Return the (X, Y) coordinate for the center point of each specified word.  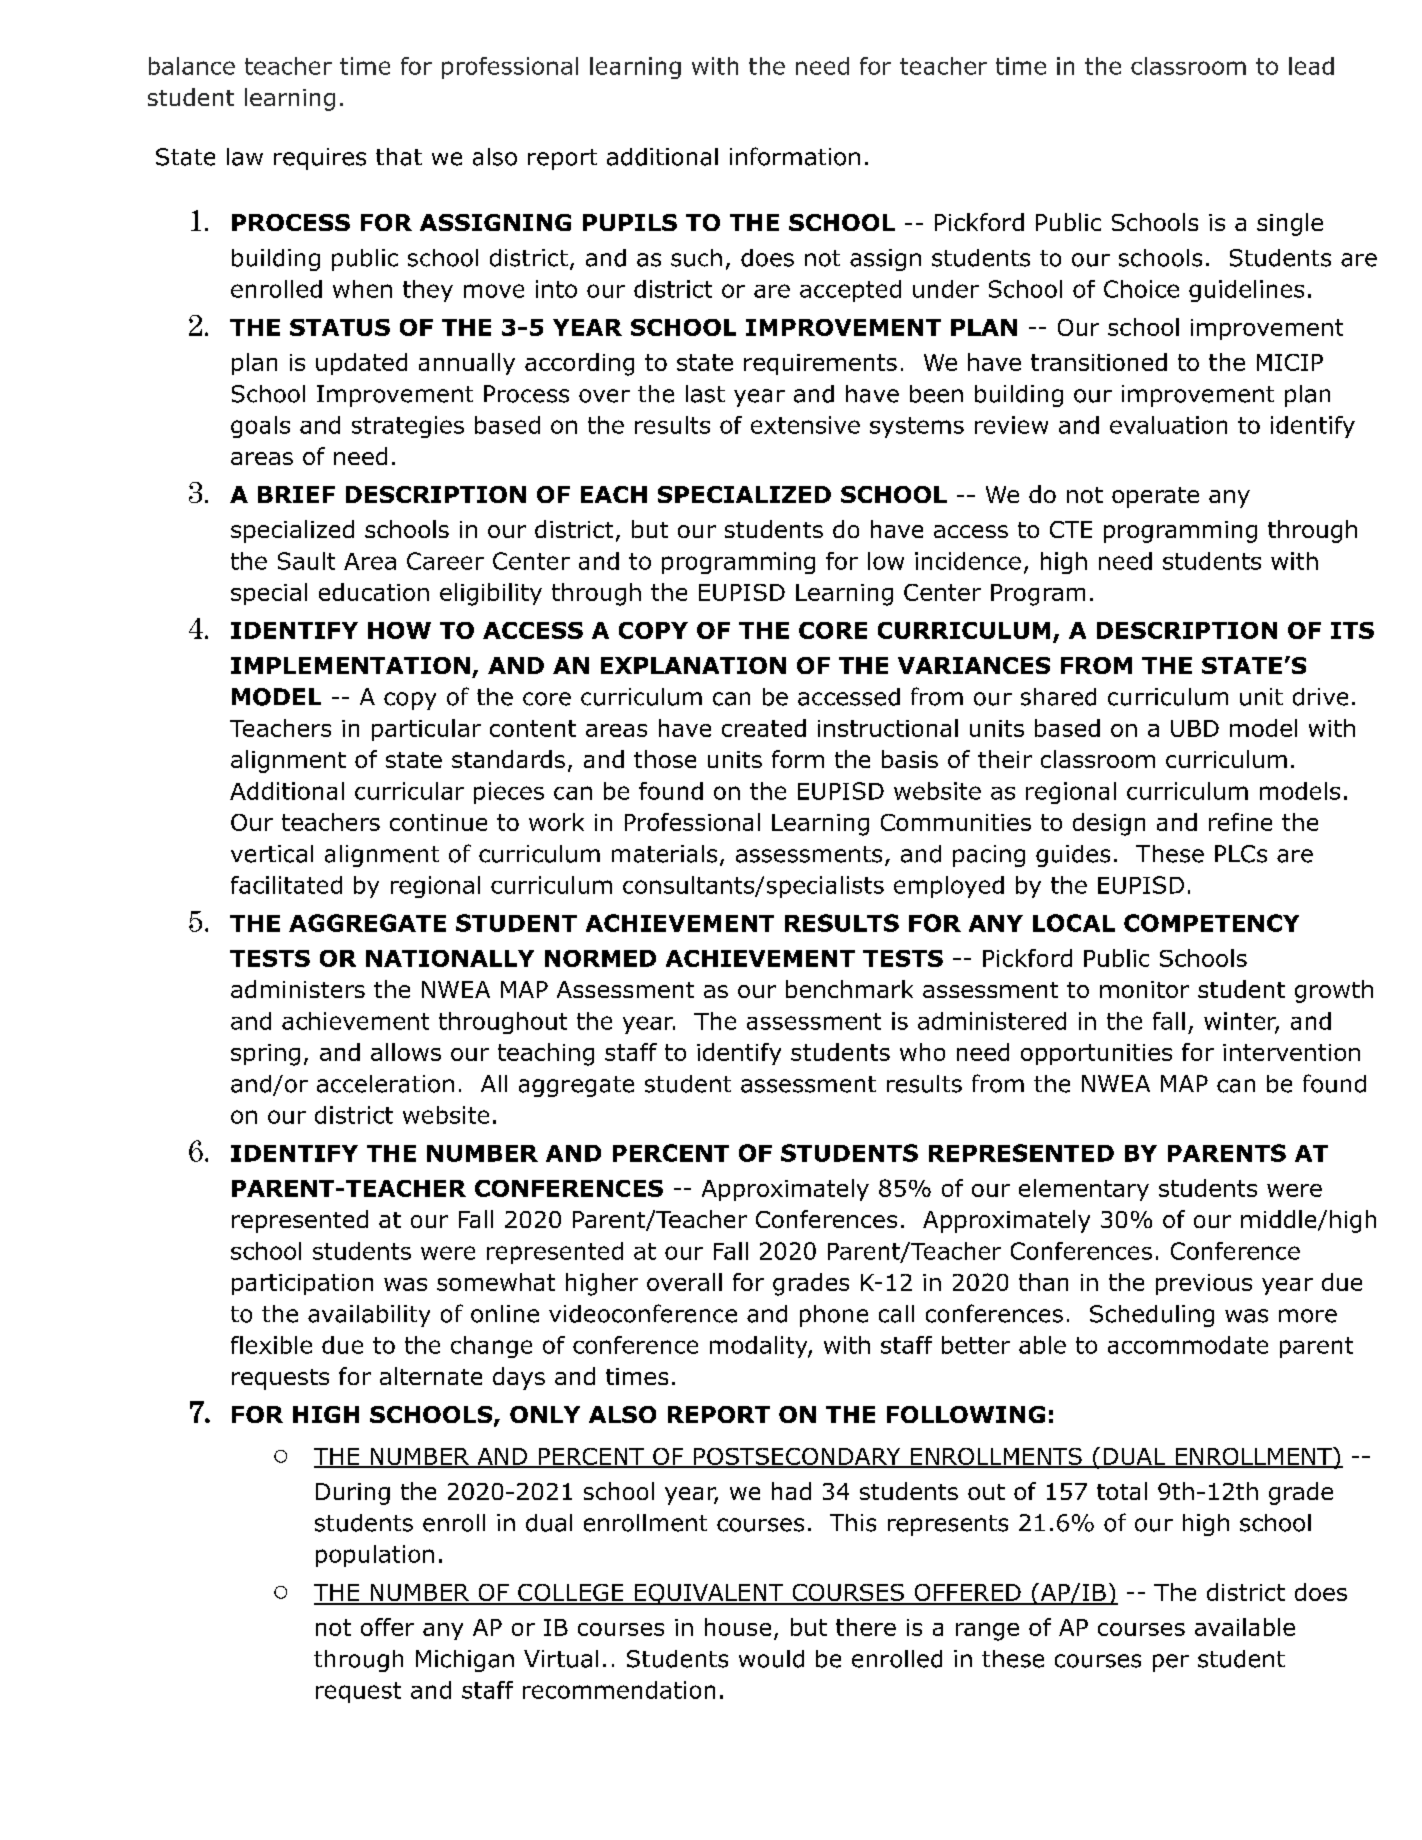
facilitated (286, 885)
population (375, 1556)
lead (1311, 66)
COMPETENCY (1211, 923)
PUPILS (630, 222)
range (987, 1632)
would (771, 1659)
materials (664, 854)
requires (320, 159)
